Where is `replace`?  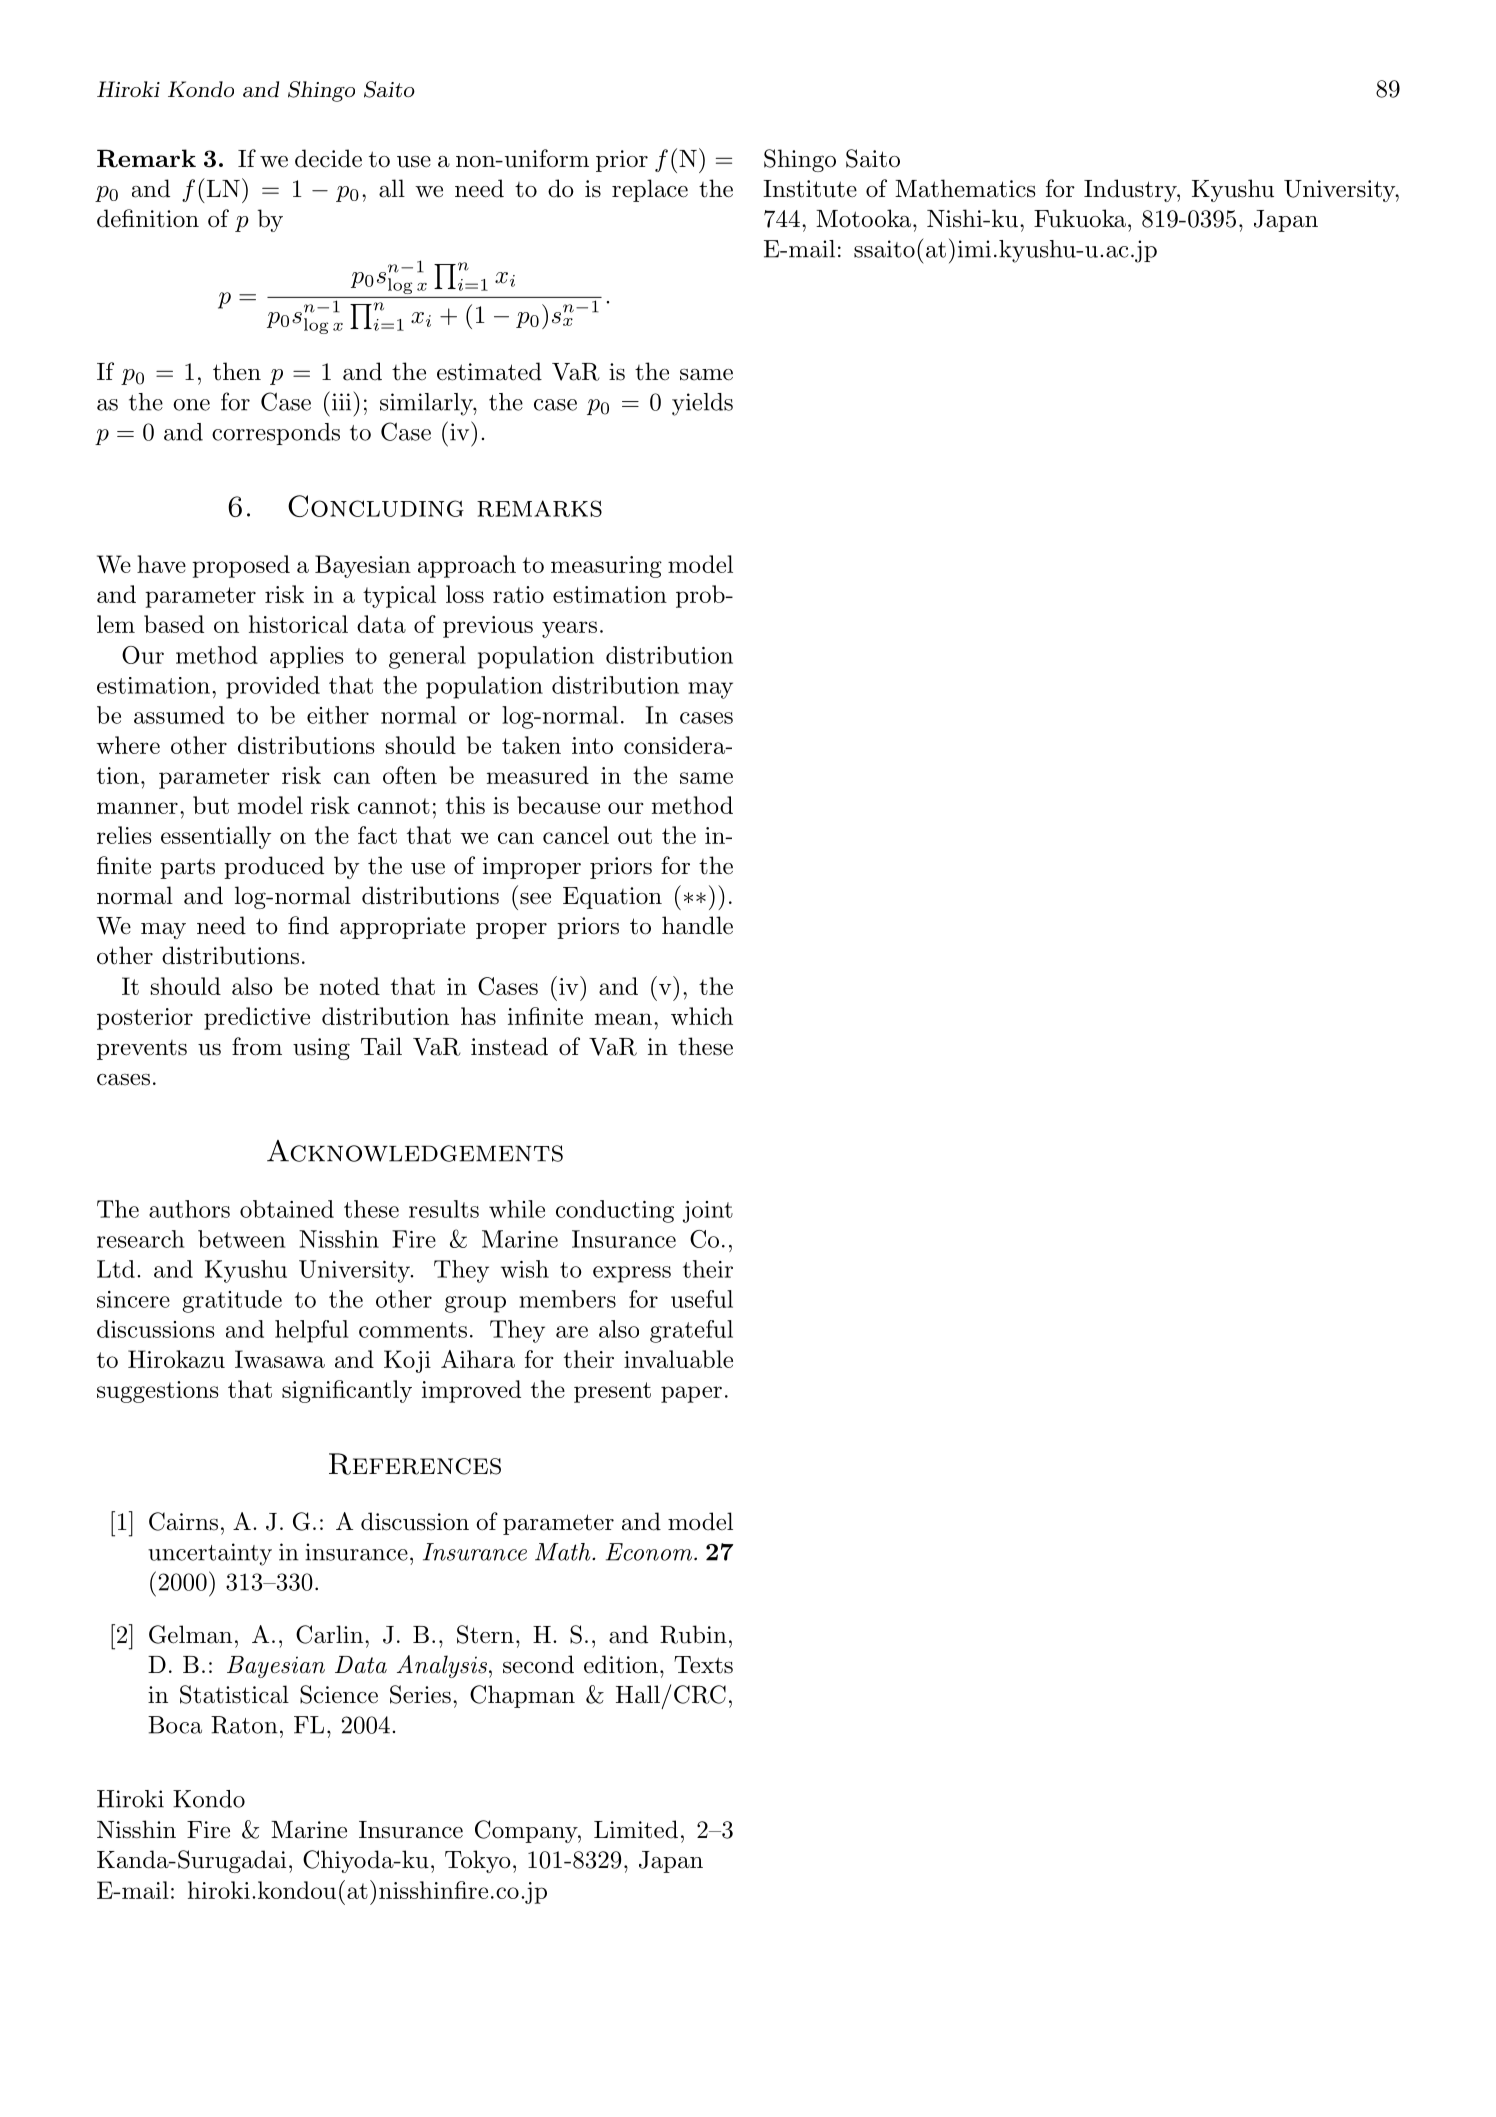
replace is located at coordinates (650, 190).
